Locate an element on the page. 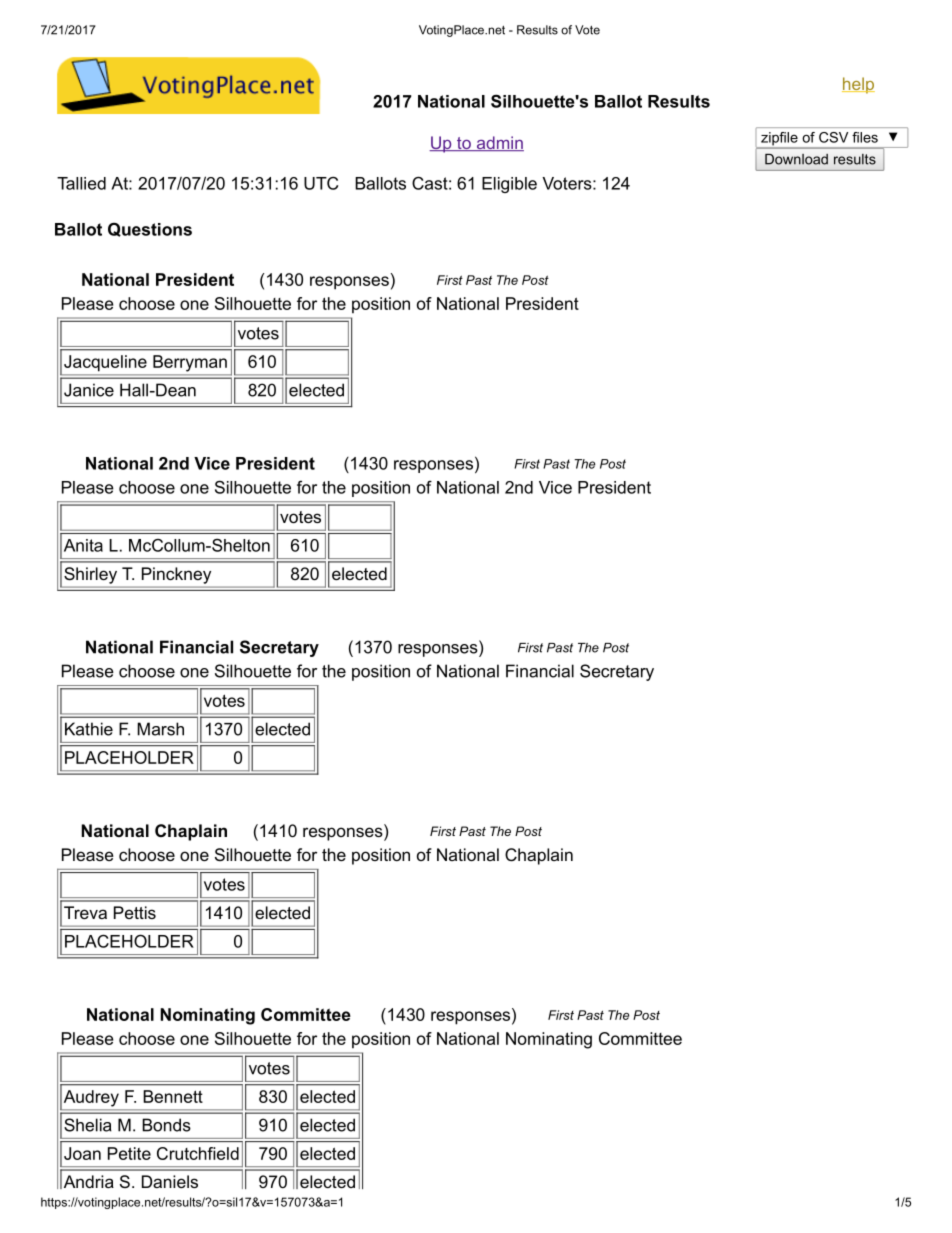 This page has width=952, height=1233. zipfile is located at coordinates (779, 138).
